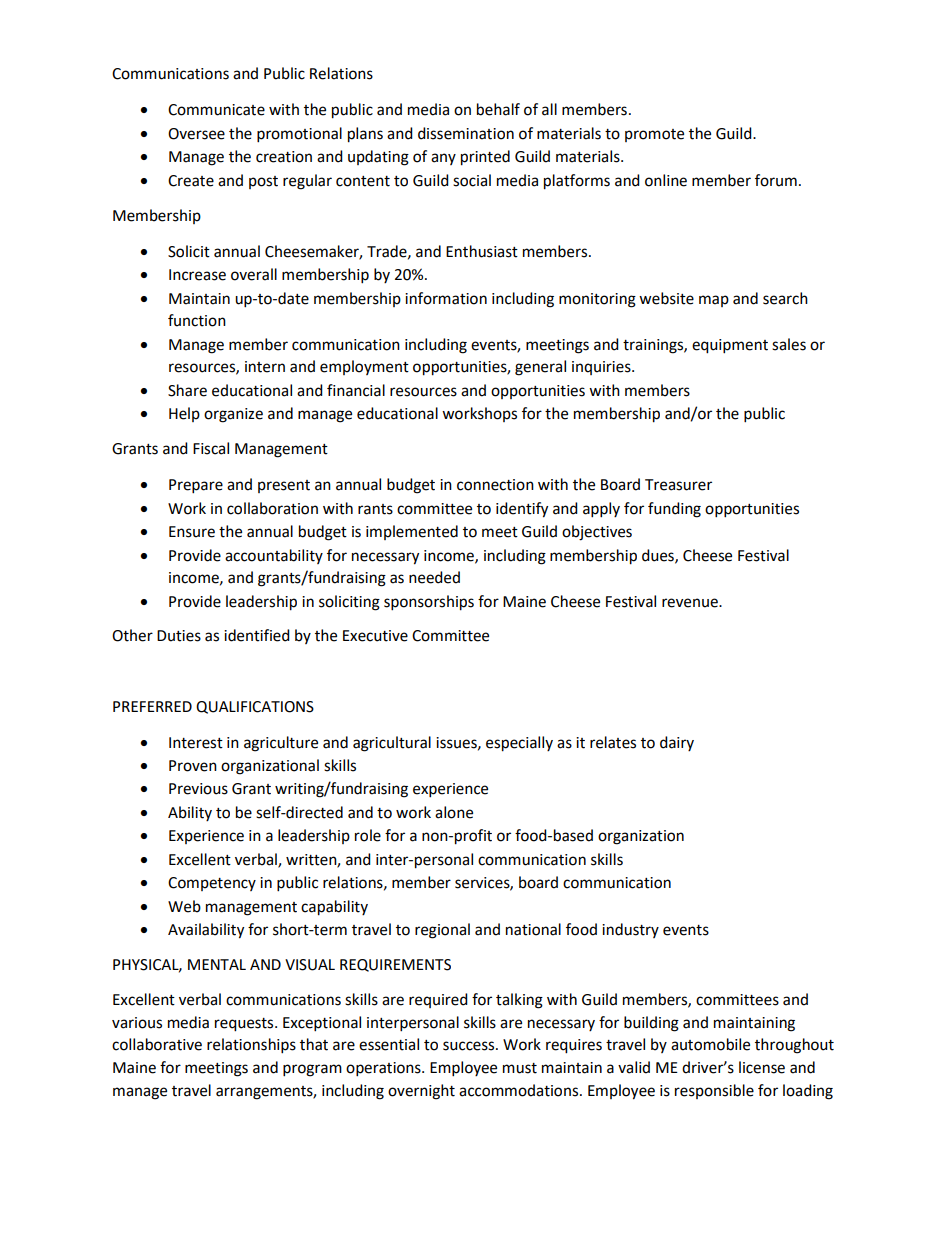  What do you see at coordinates (179, 636) in the document?
I see `Duties` at bounding box center [179, 636].
